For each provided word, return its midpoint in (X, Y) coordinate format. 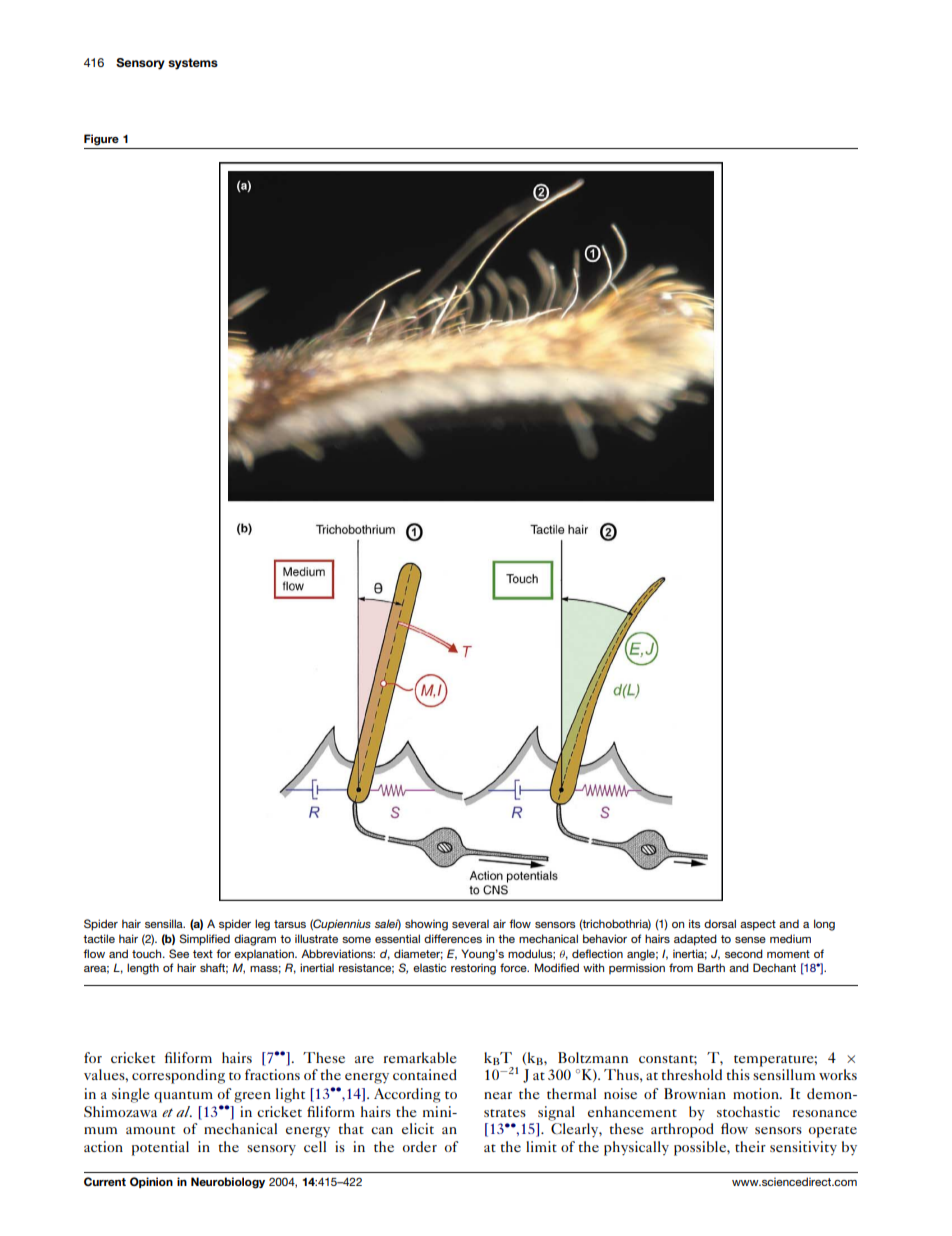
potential (160, 1148)
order (420, 1146)
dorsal (720, 923)
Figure (101, 140)
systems (193, 64)
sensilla (165, 923)
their (750, 1146)
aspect (758, 925)
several (470, 924)
